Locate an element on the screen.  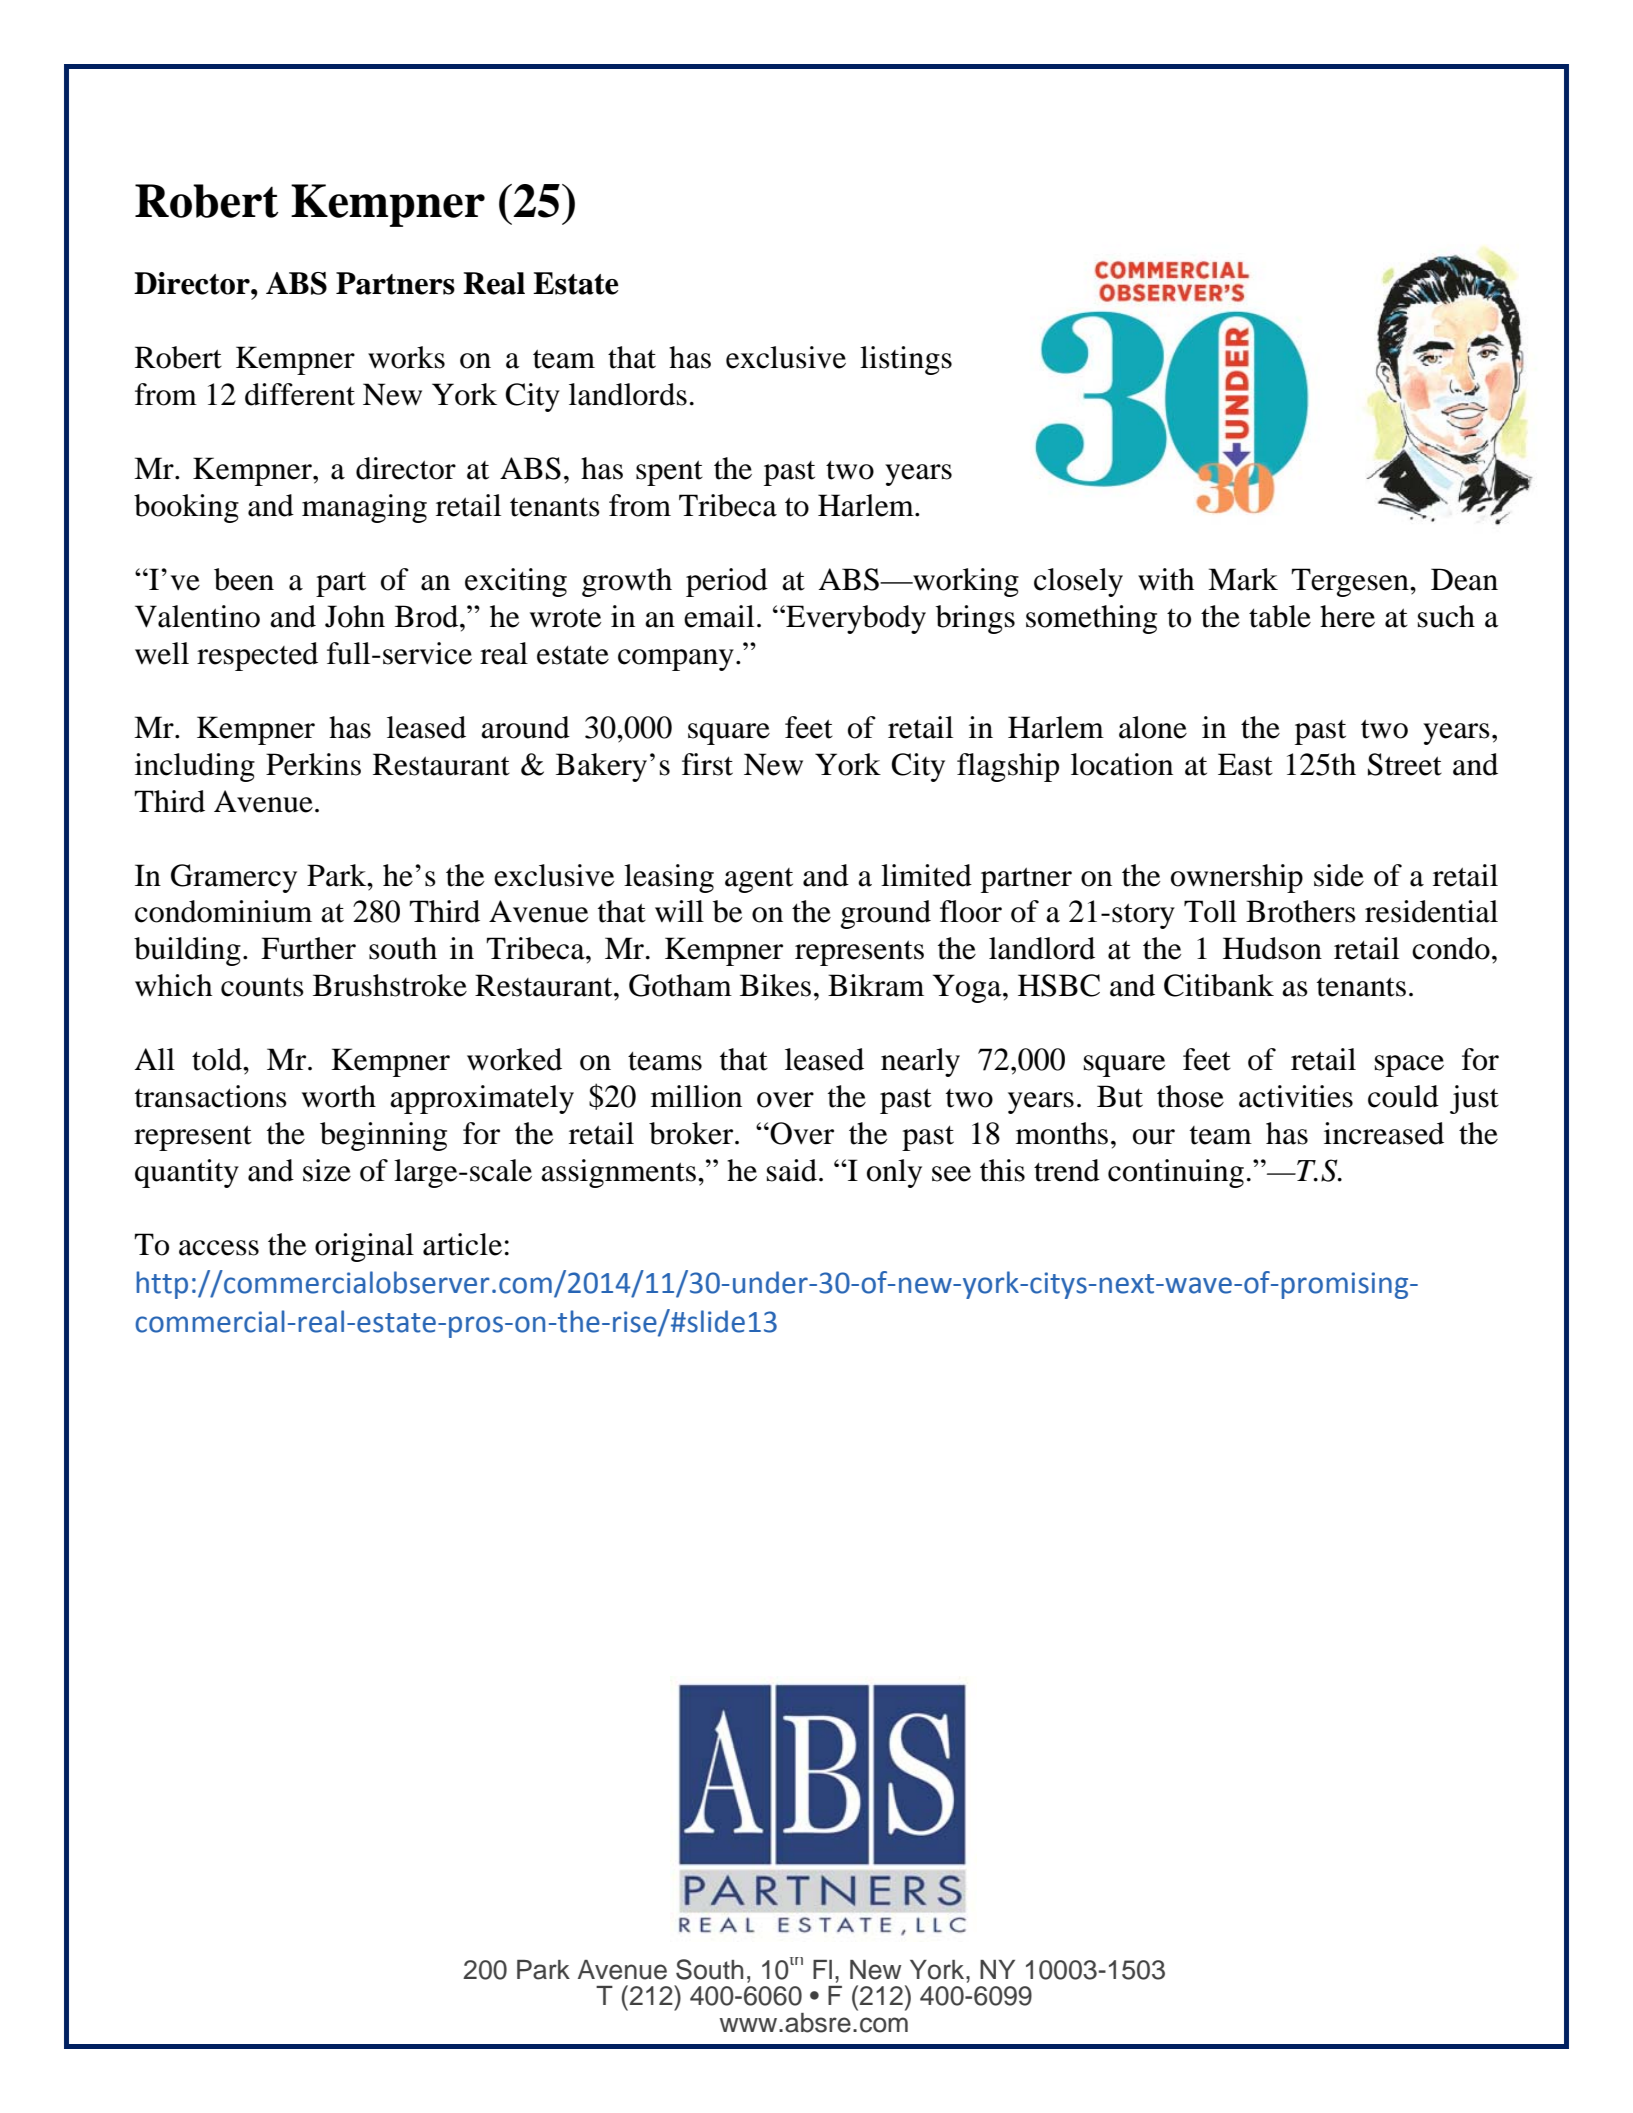
counts is located at coordinates (262, 987).
